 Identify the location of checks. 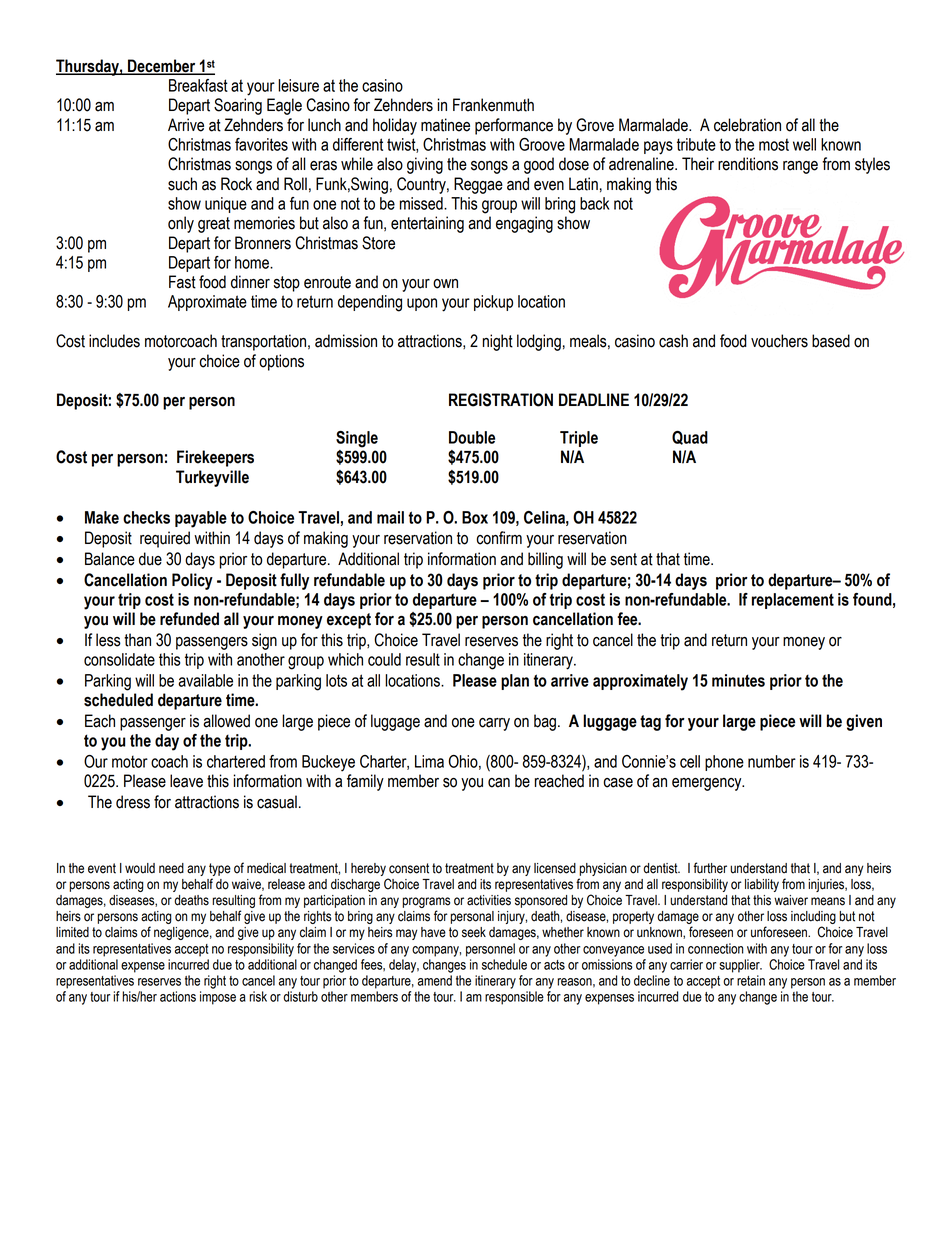
(146, 517).
